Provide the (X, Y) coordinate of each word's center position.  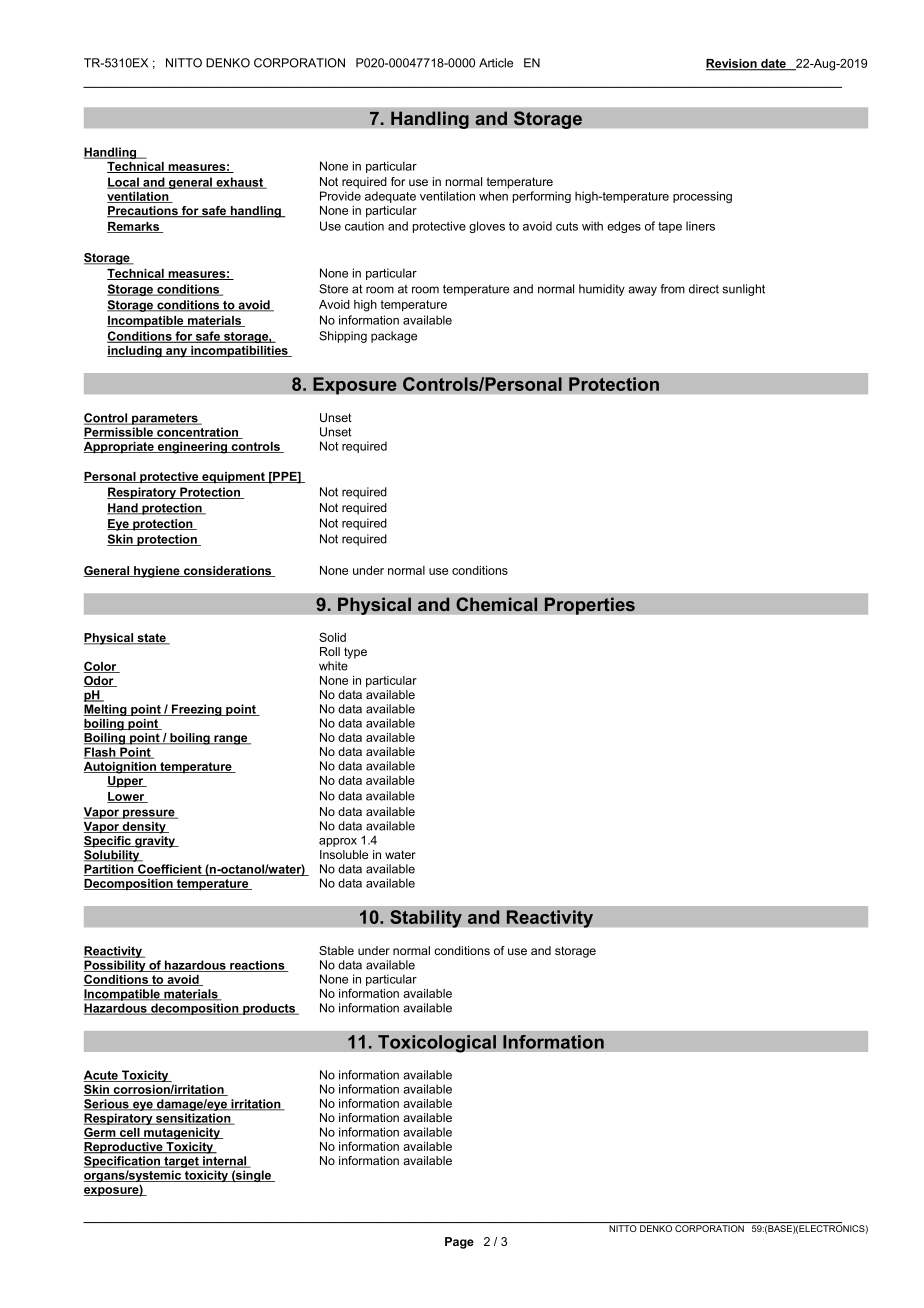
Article (496, 63)
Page (459, 1243)
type (355, 653)
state (151, 639)
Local (124, 183)
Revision (732, 64)
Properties (589, 606)
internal (225, 1162)
